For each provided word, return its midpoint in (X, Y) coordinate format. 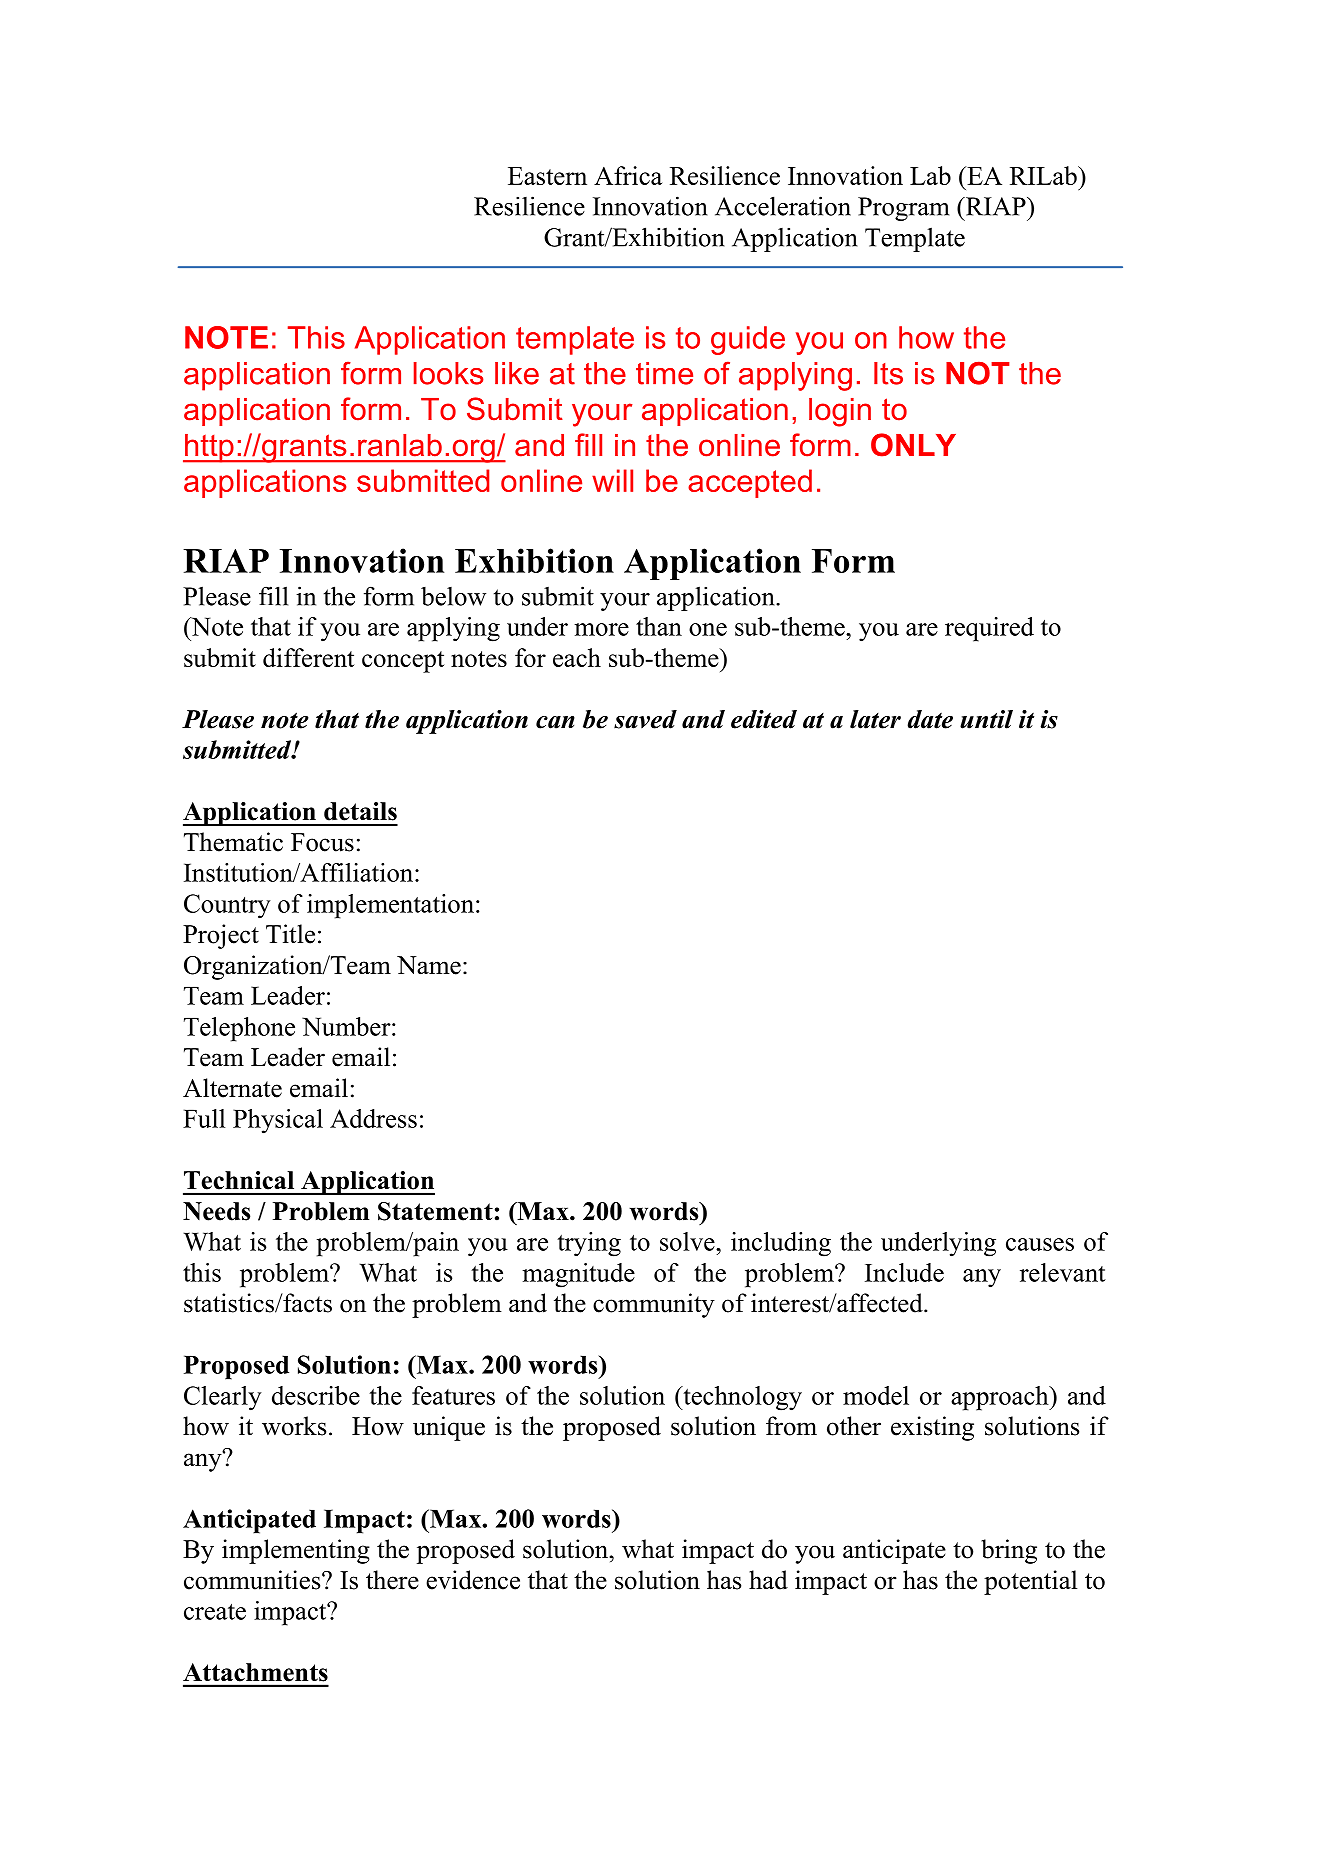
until (986, 719)
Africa (628, 175)
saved (645, 719)
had (768, 1580)
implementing (296, 1551)
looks (448, 373)
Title (290, 934)
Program (903, 209)
